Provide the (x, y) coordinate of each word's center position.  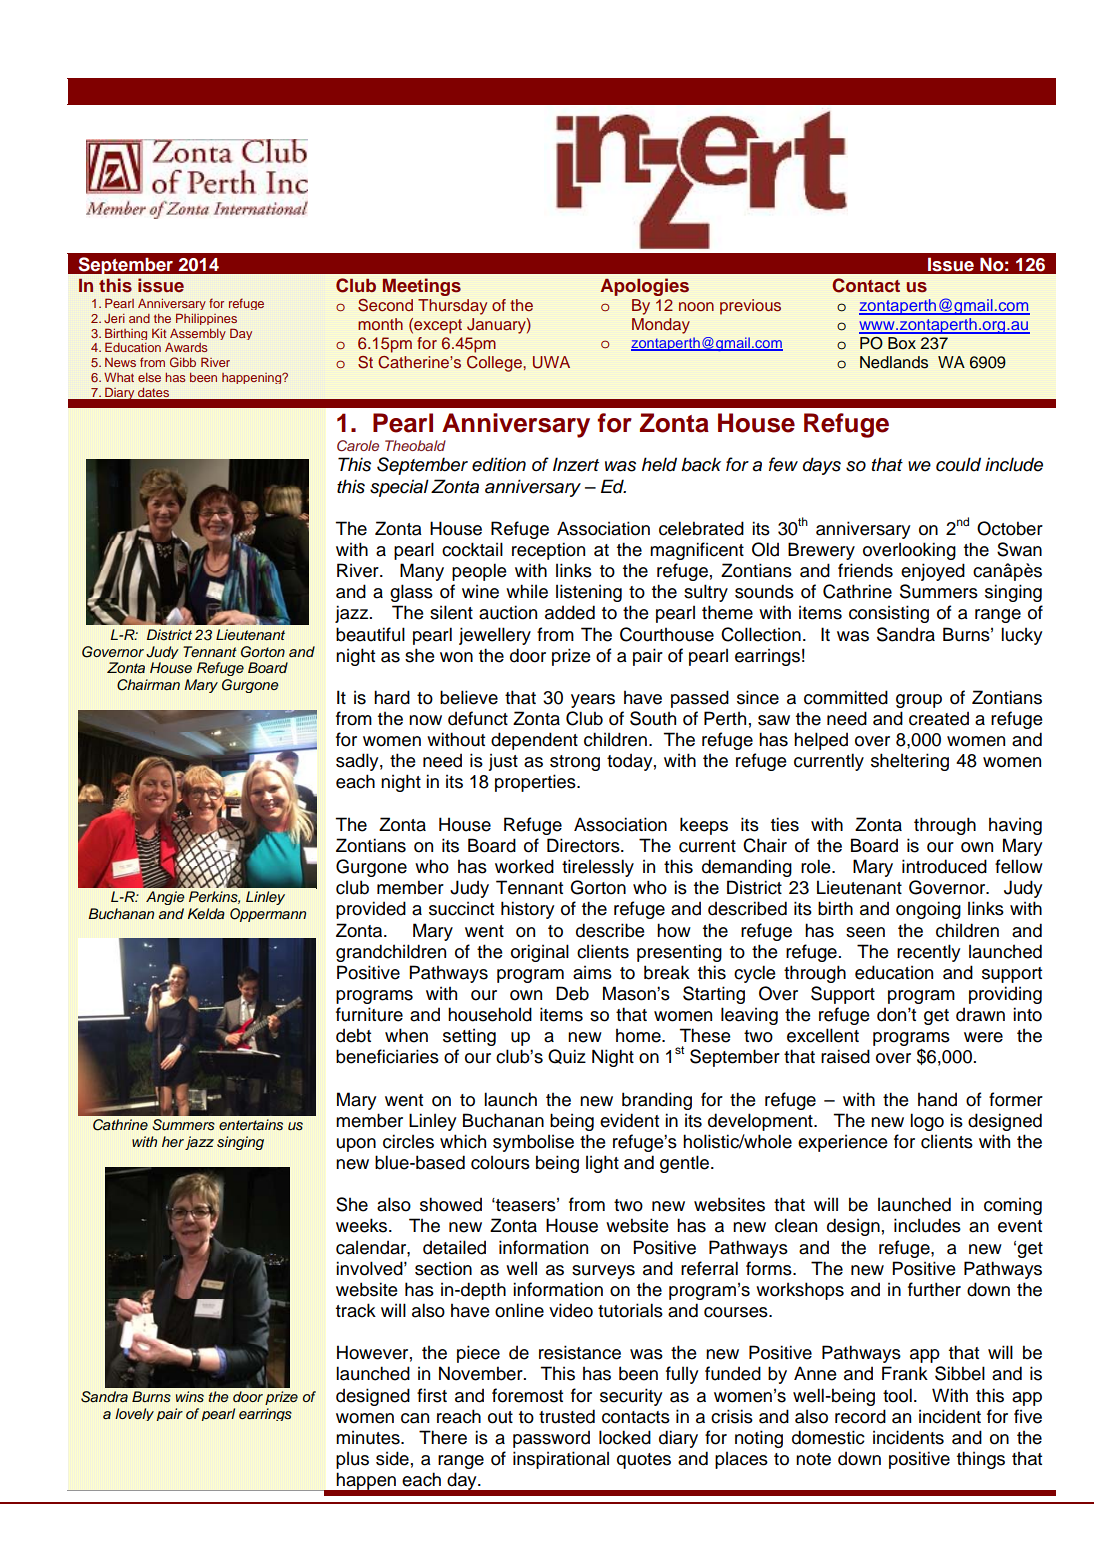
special (399, 488)
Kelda (206, 913)
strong (575, 763)
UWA (551, 362)
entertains (251, 1125)
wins (190, 1397)
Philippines (206, 319)
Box (902, 343)
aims (592, 972)
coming (1013, 1206)
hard (392, 697)
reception (548, 551)
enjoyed (933, 572)
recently (929, 953)
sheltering (910, 762)
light (602, 1164)
